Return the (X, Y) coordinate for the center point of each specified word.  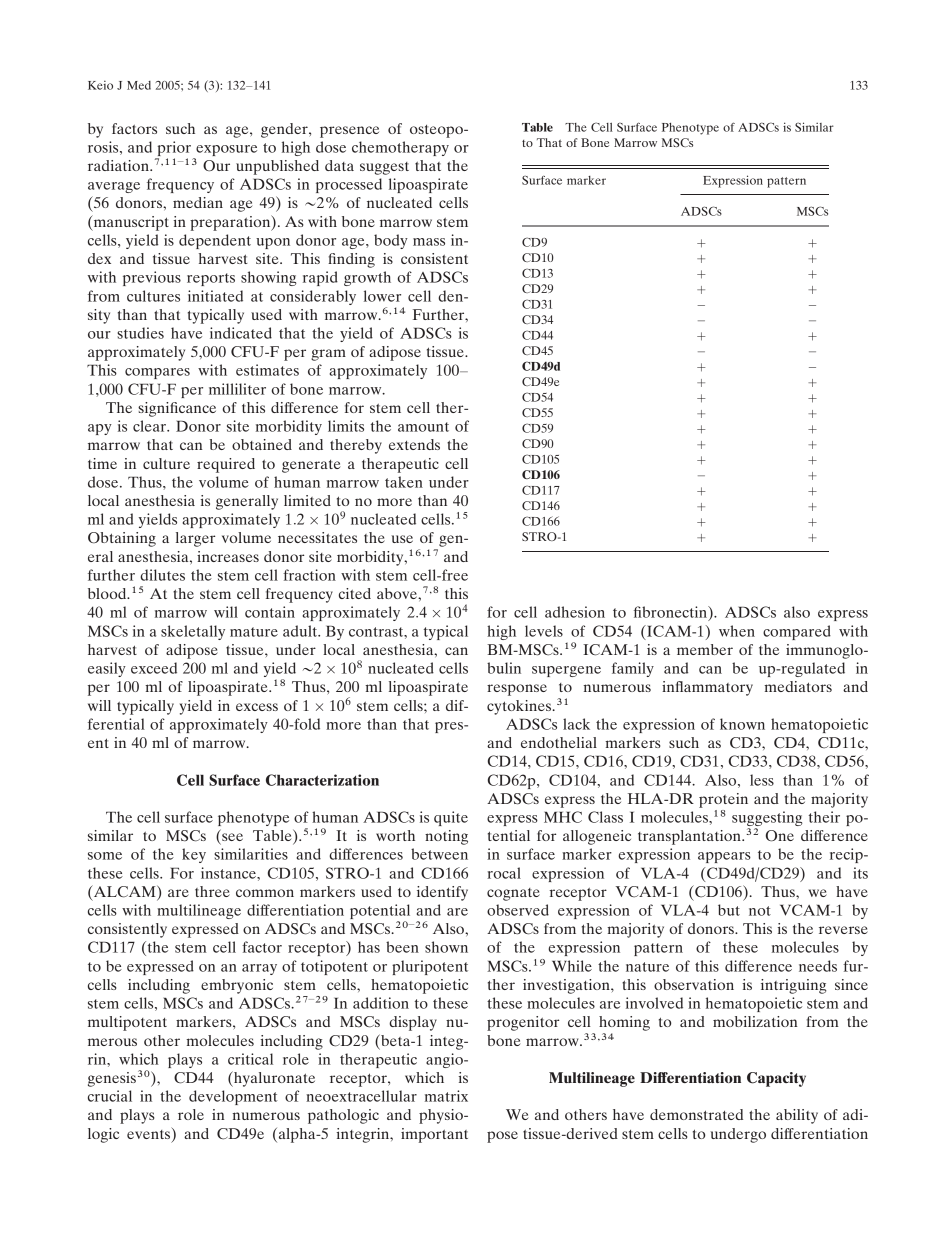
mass (429, 242)
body (391, 241)
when (737, 631)
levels (544, 631)
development (233, 1097)
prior (174, 148)
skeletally (193, 632)
